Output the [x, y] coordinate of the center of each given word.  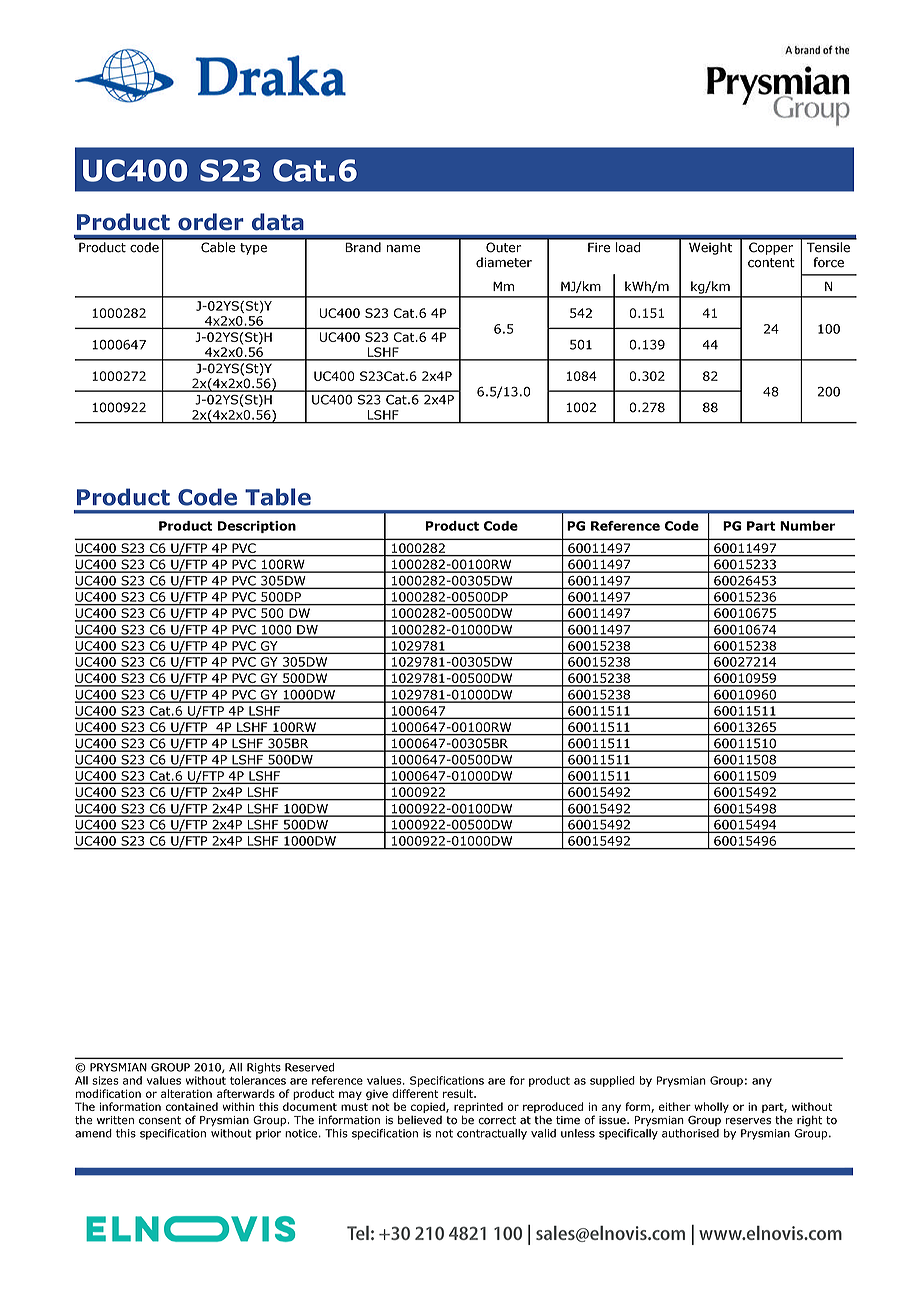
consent [160, 1120]
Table [278, 497]
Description [257, 527]
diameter [504, 262]
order [211, 222]
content [771, 263]
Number [807, 526]
